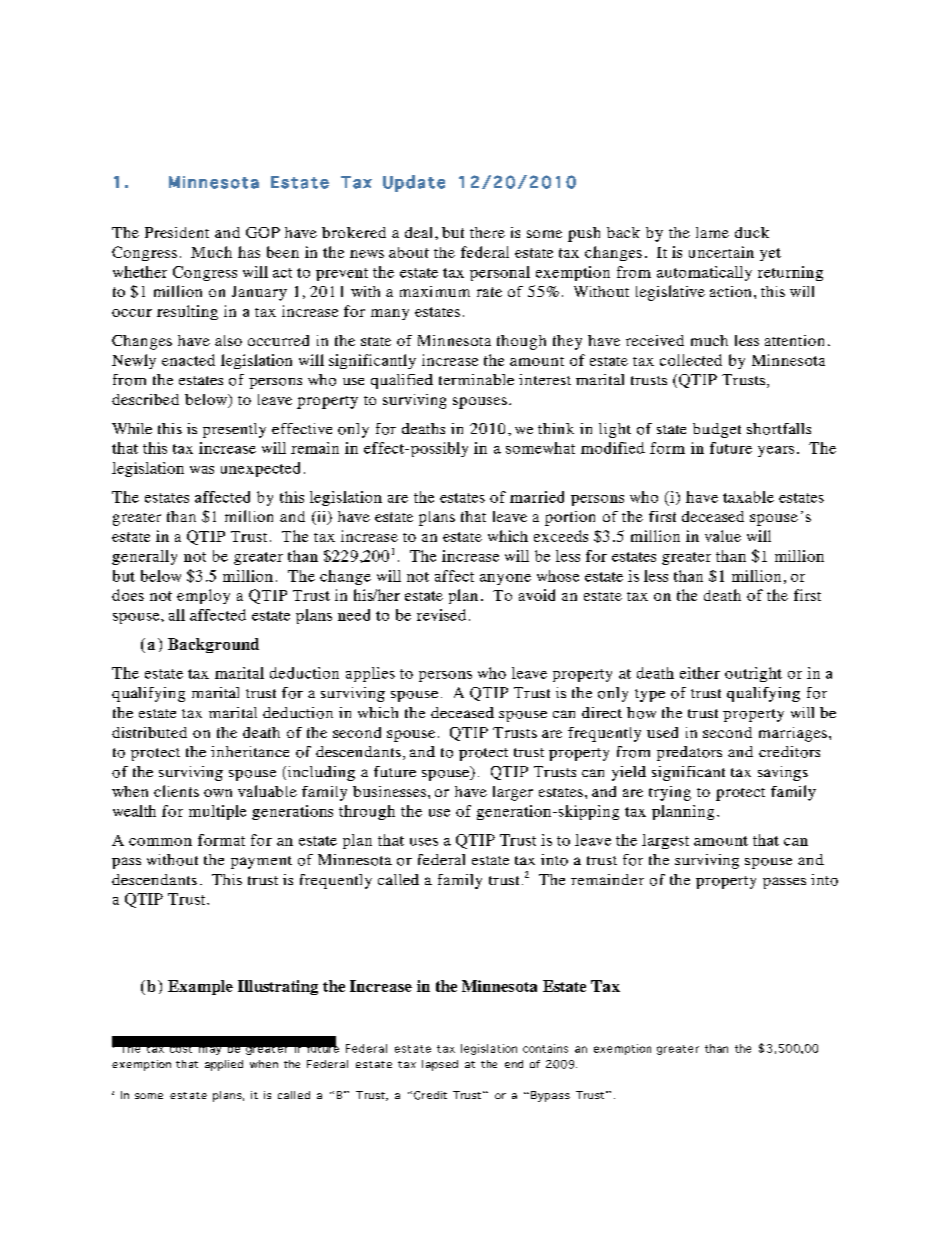  Describe the element at coordinates (500, 273) in the document. I see `personal` at that location.
